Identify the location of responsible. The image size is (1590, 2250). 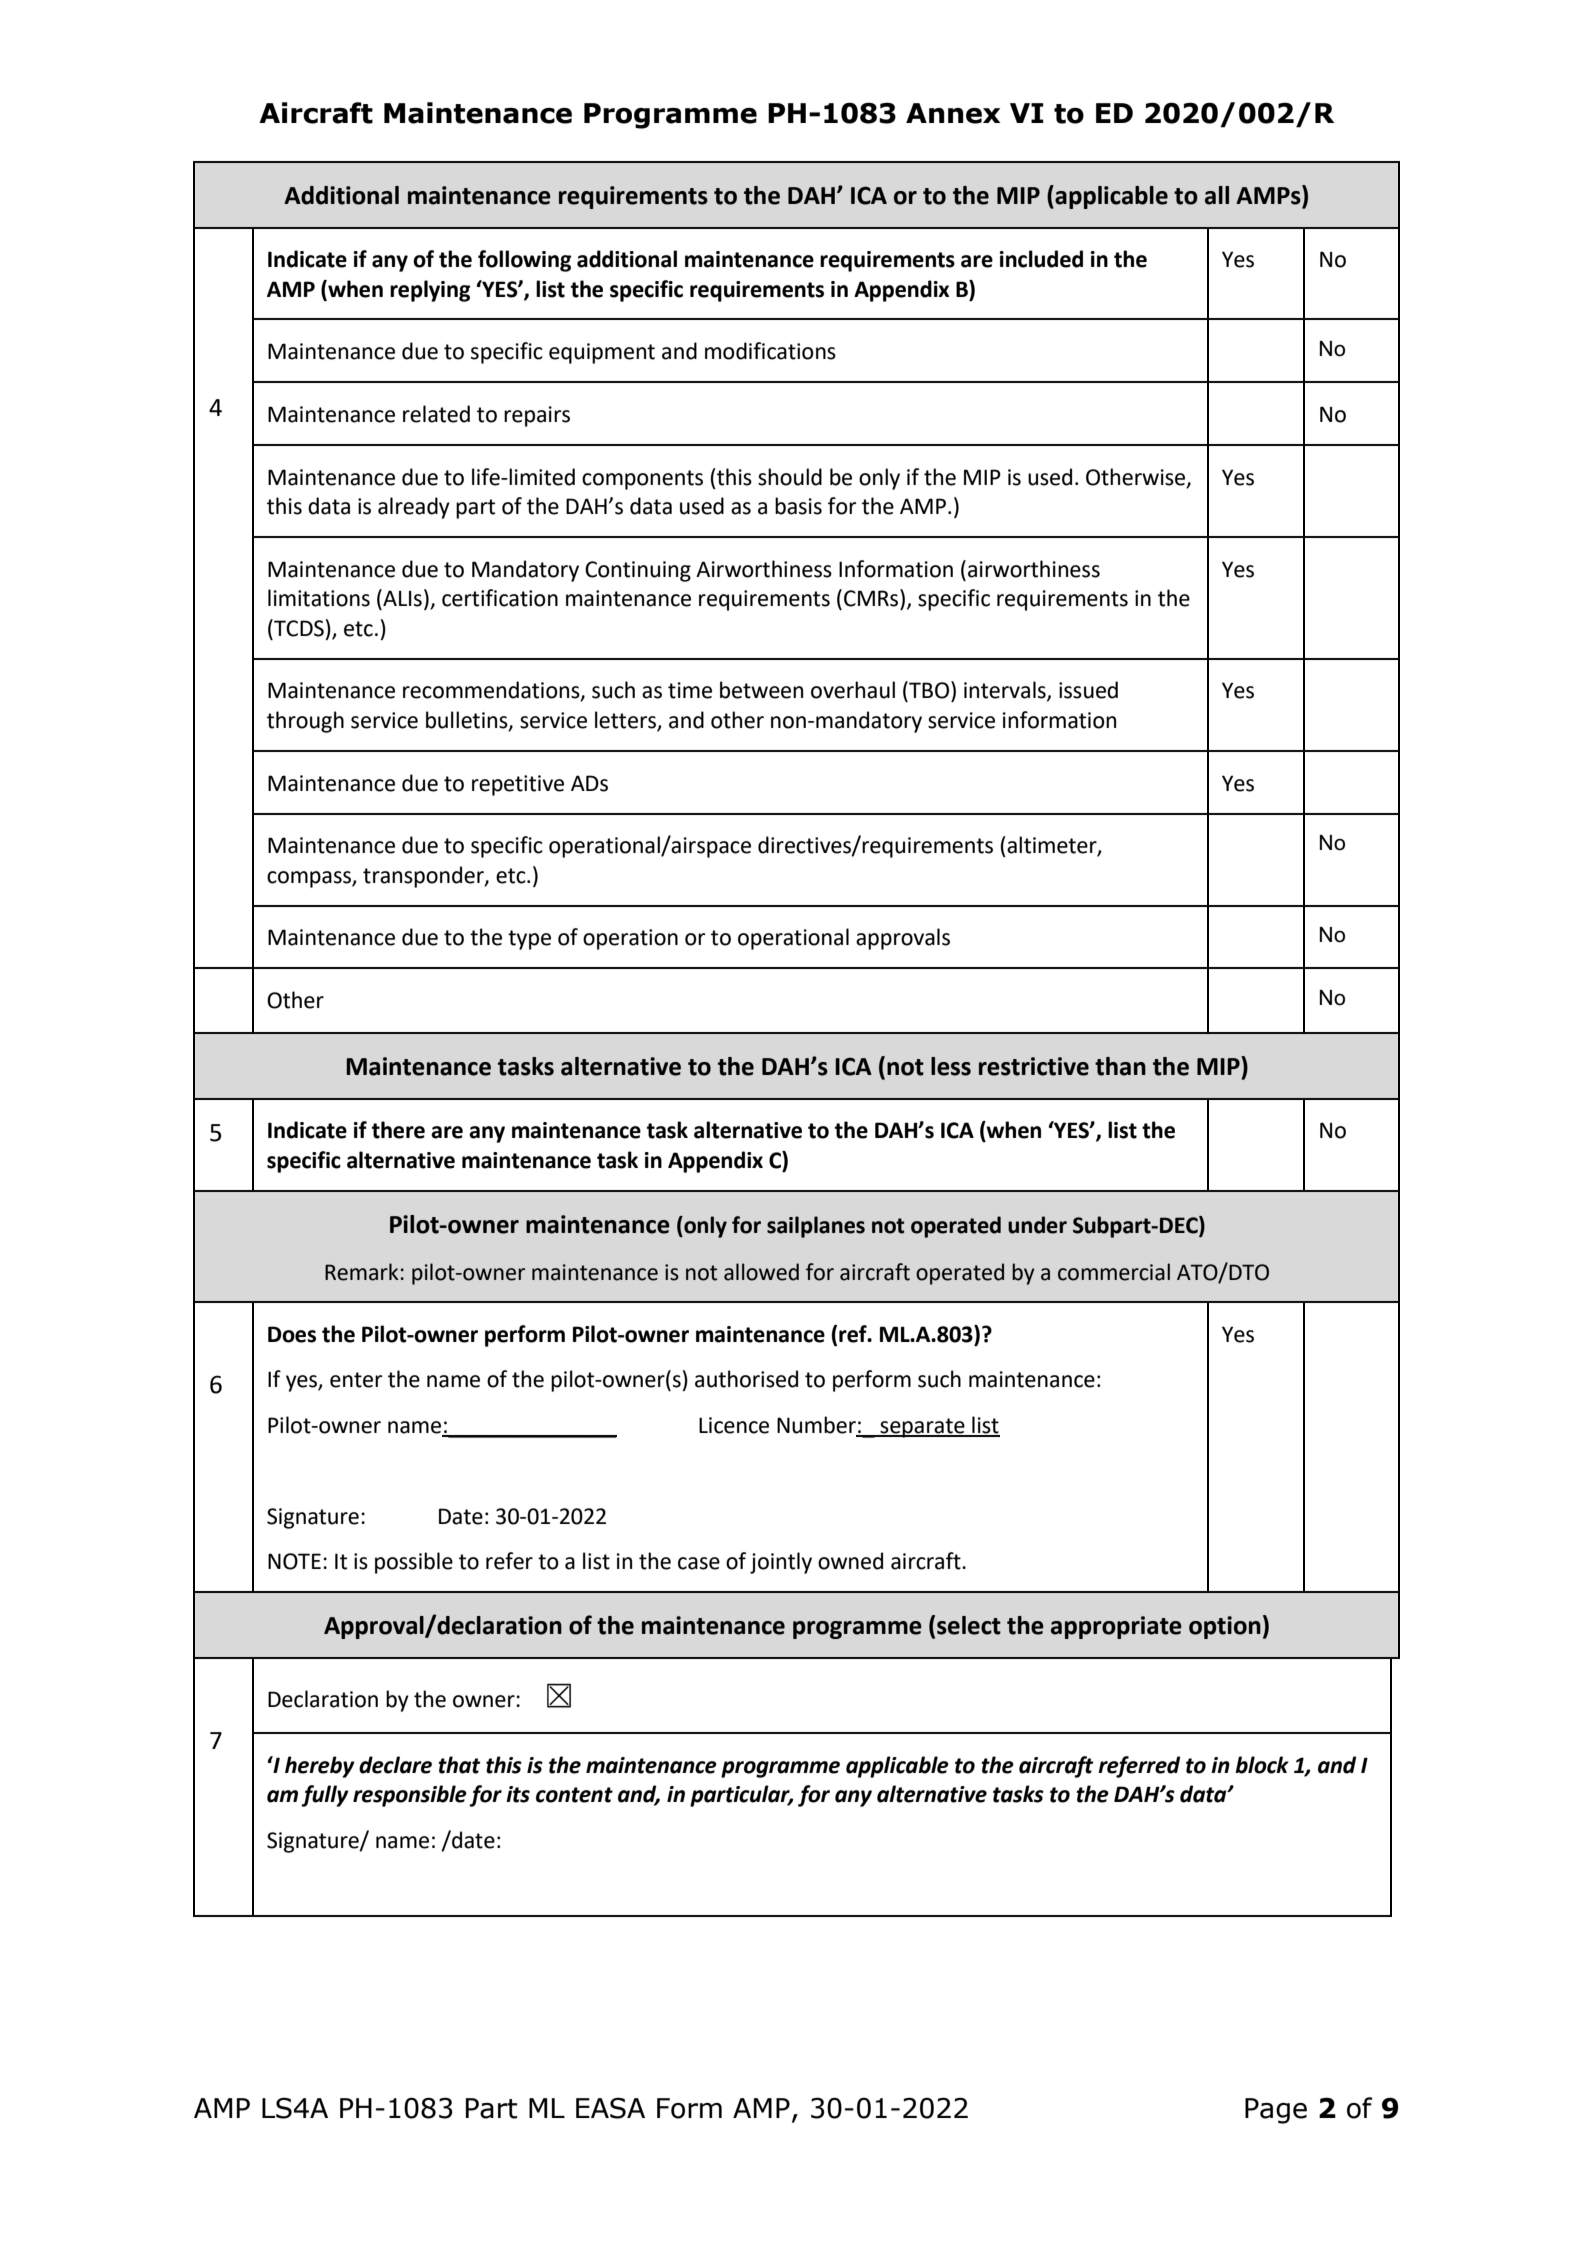
(410, 1796).
